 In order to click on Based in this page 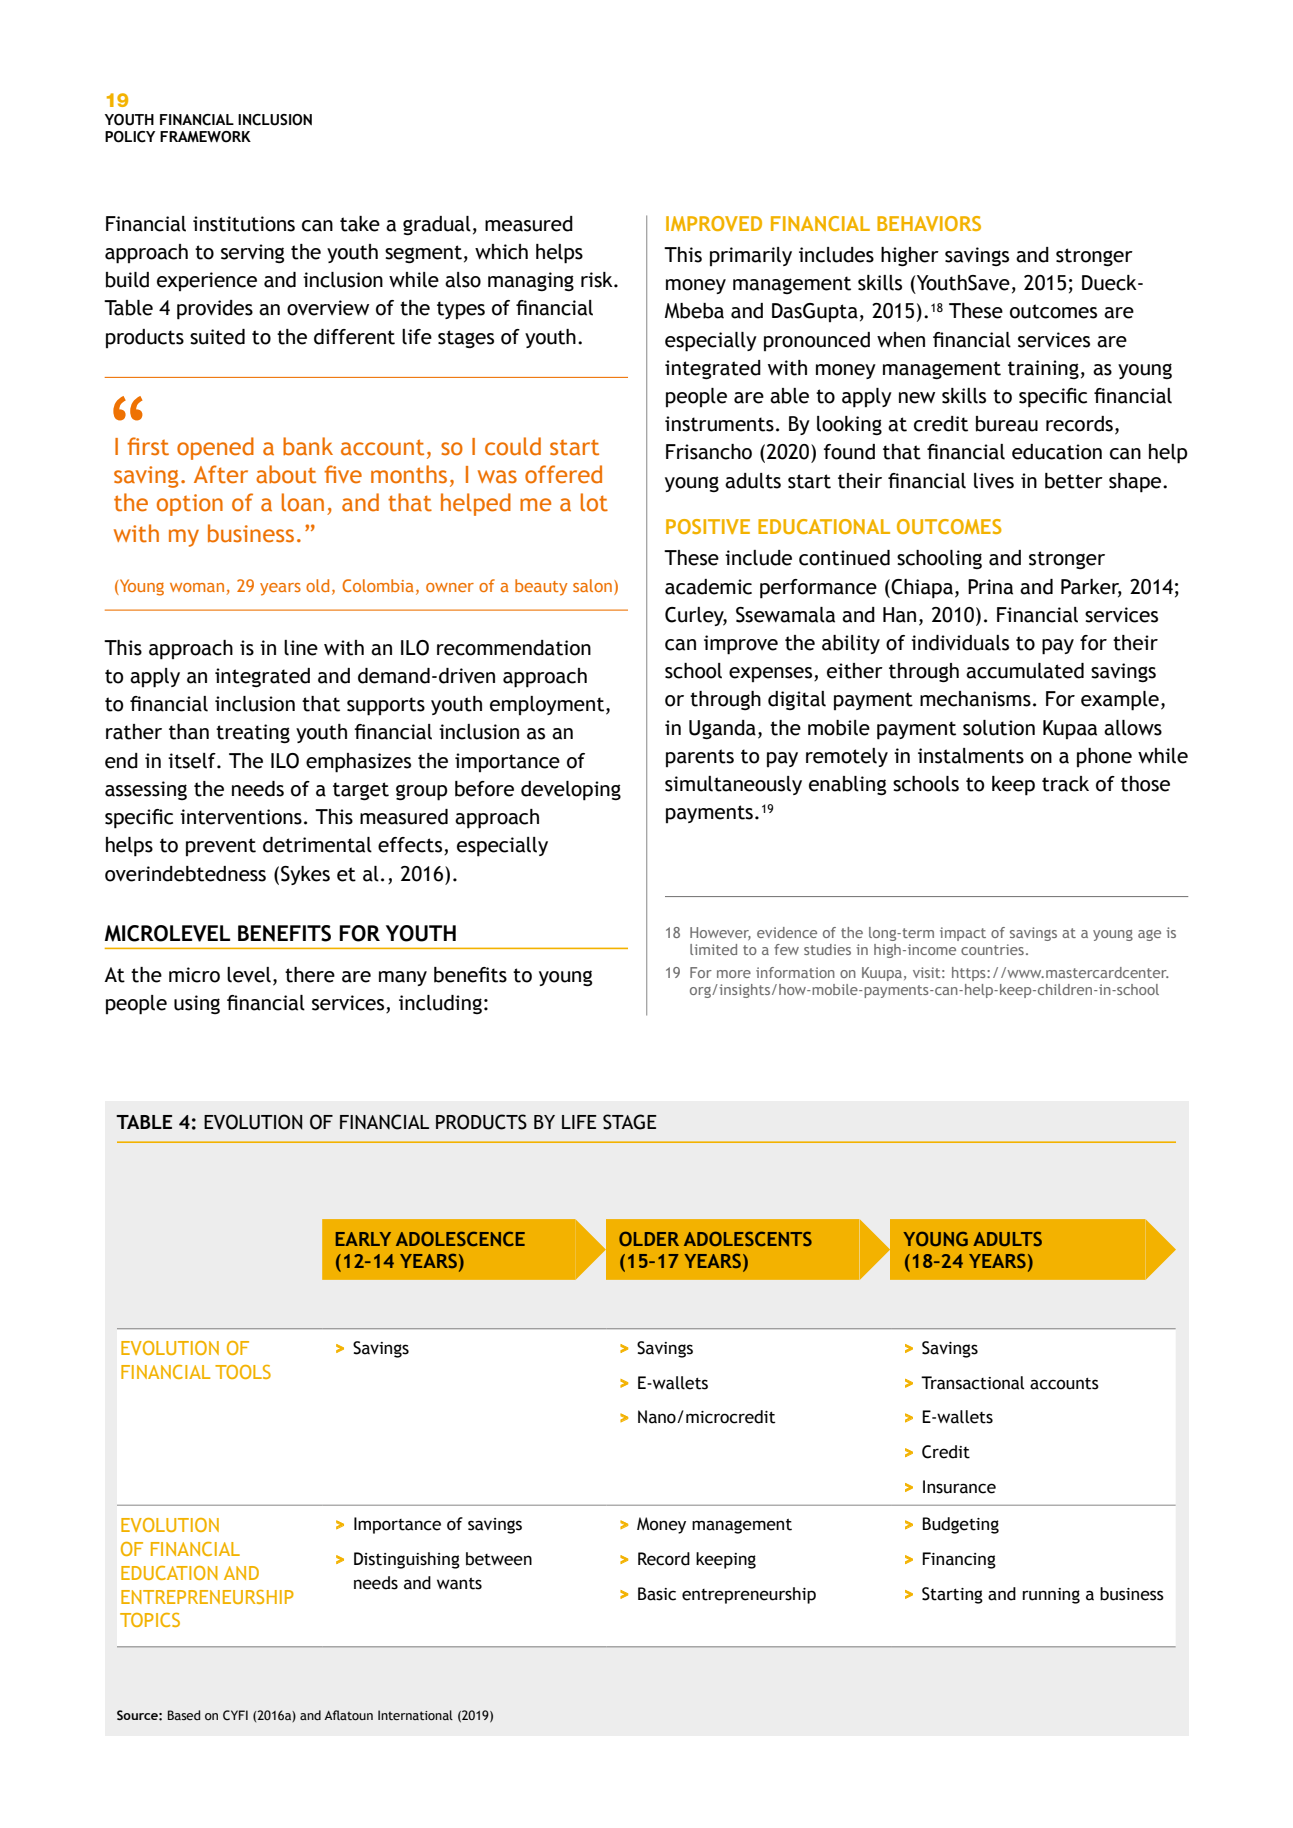, I will do `click(184, 1715)`.
